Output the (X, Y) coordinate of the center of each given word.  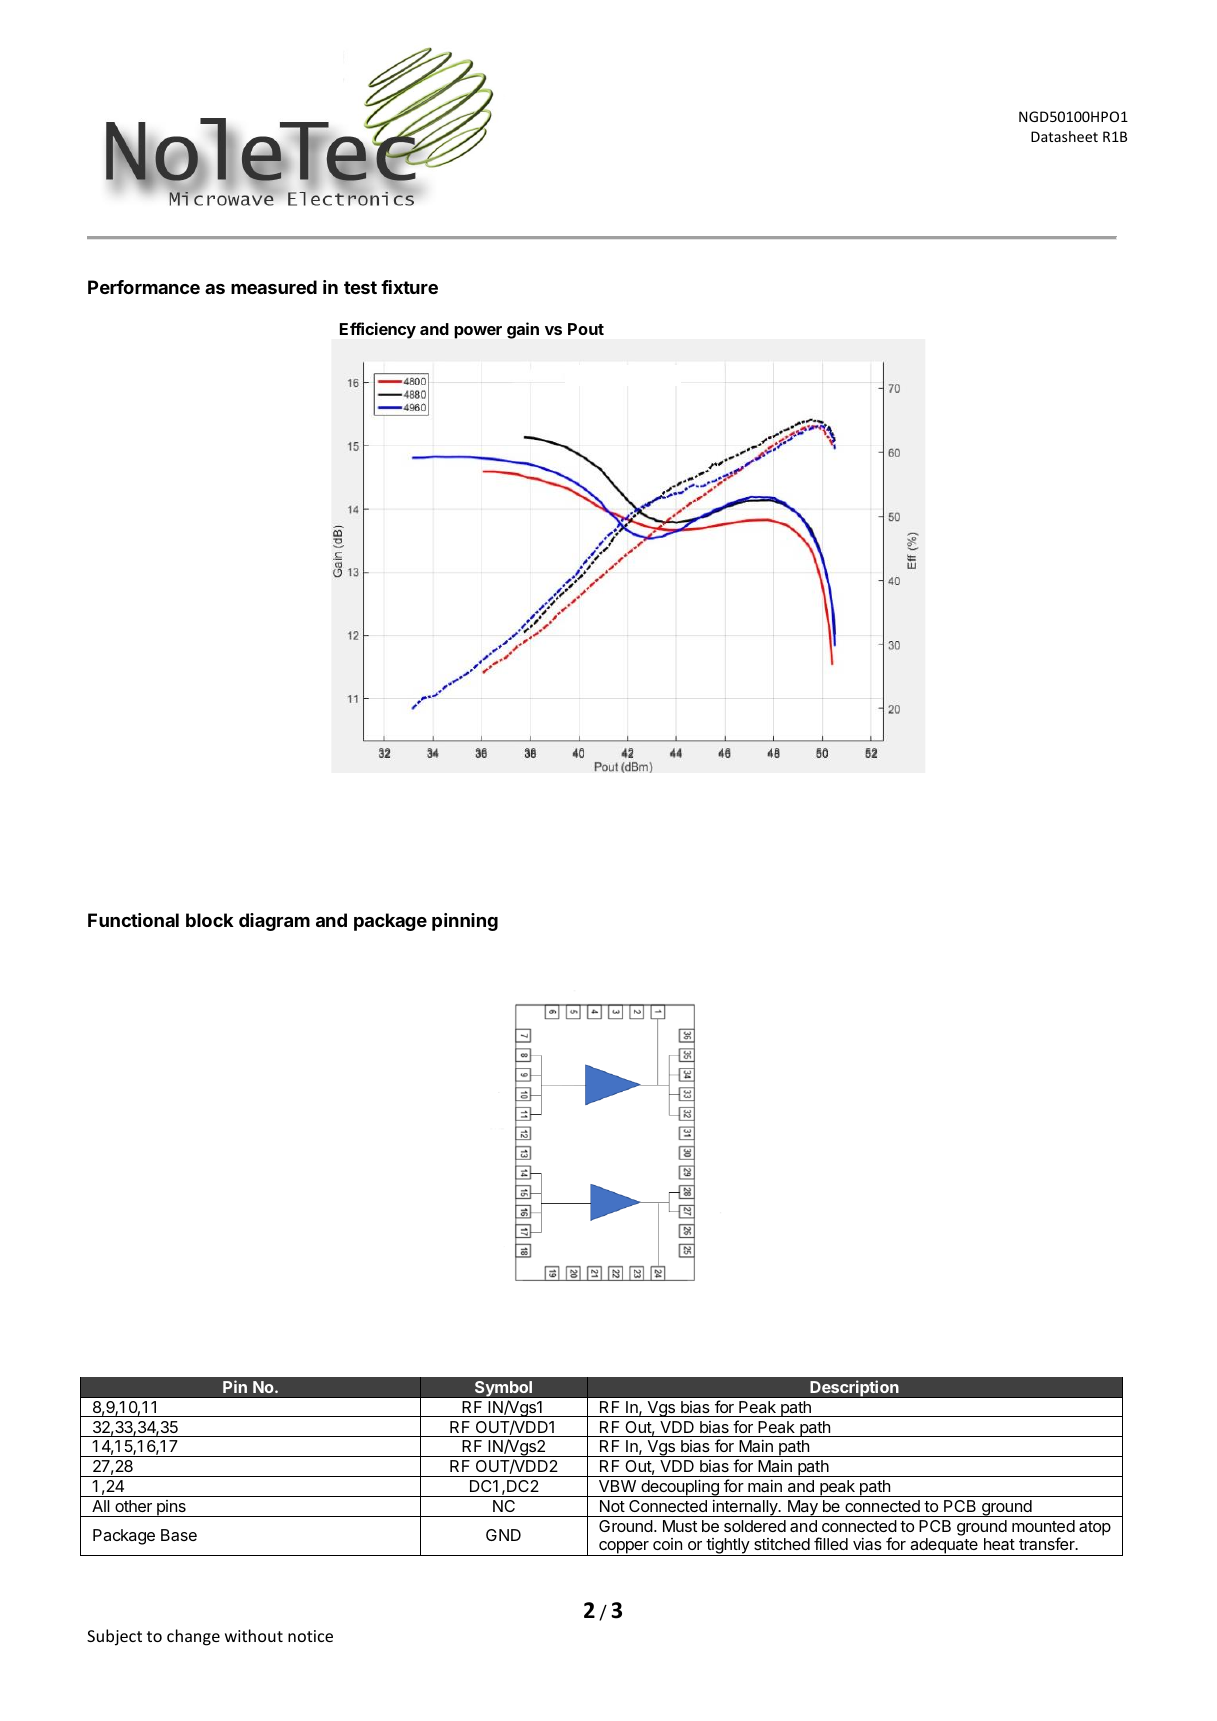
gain (523, 330)
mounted (1043, 1526)
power (478, 332)
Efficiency (378, 330)
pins (171, 1508)
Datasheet (1064, 136)
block (210, 920)
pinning (465, 922)
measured (274, 287)
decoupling (680, 1488)
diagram (274, 922)
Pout (586, 329)
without (254, 1635)
